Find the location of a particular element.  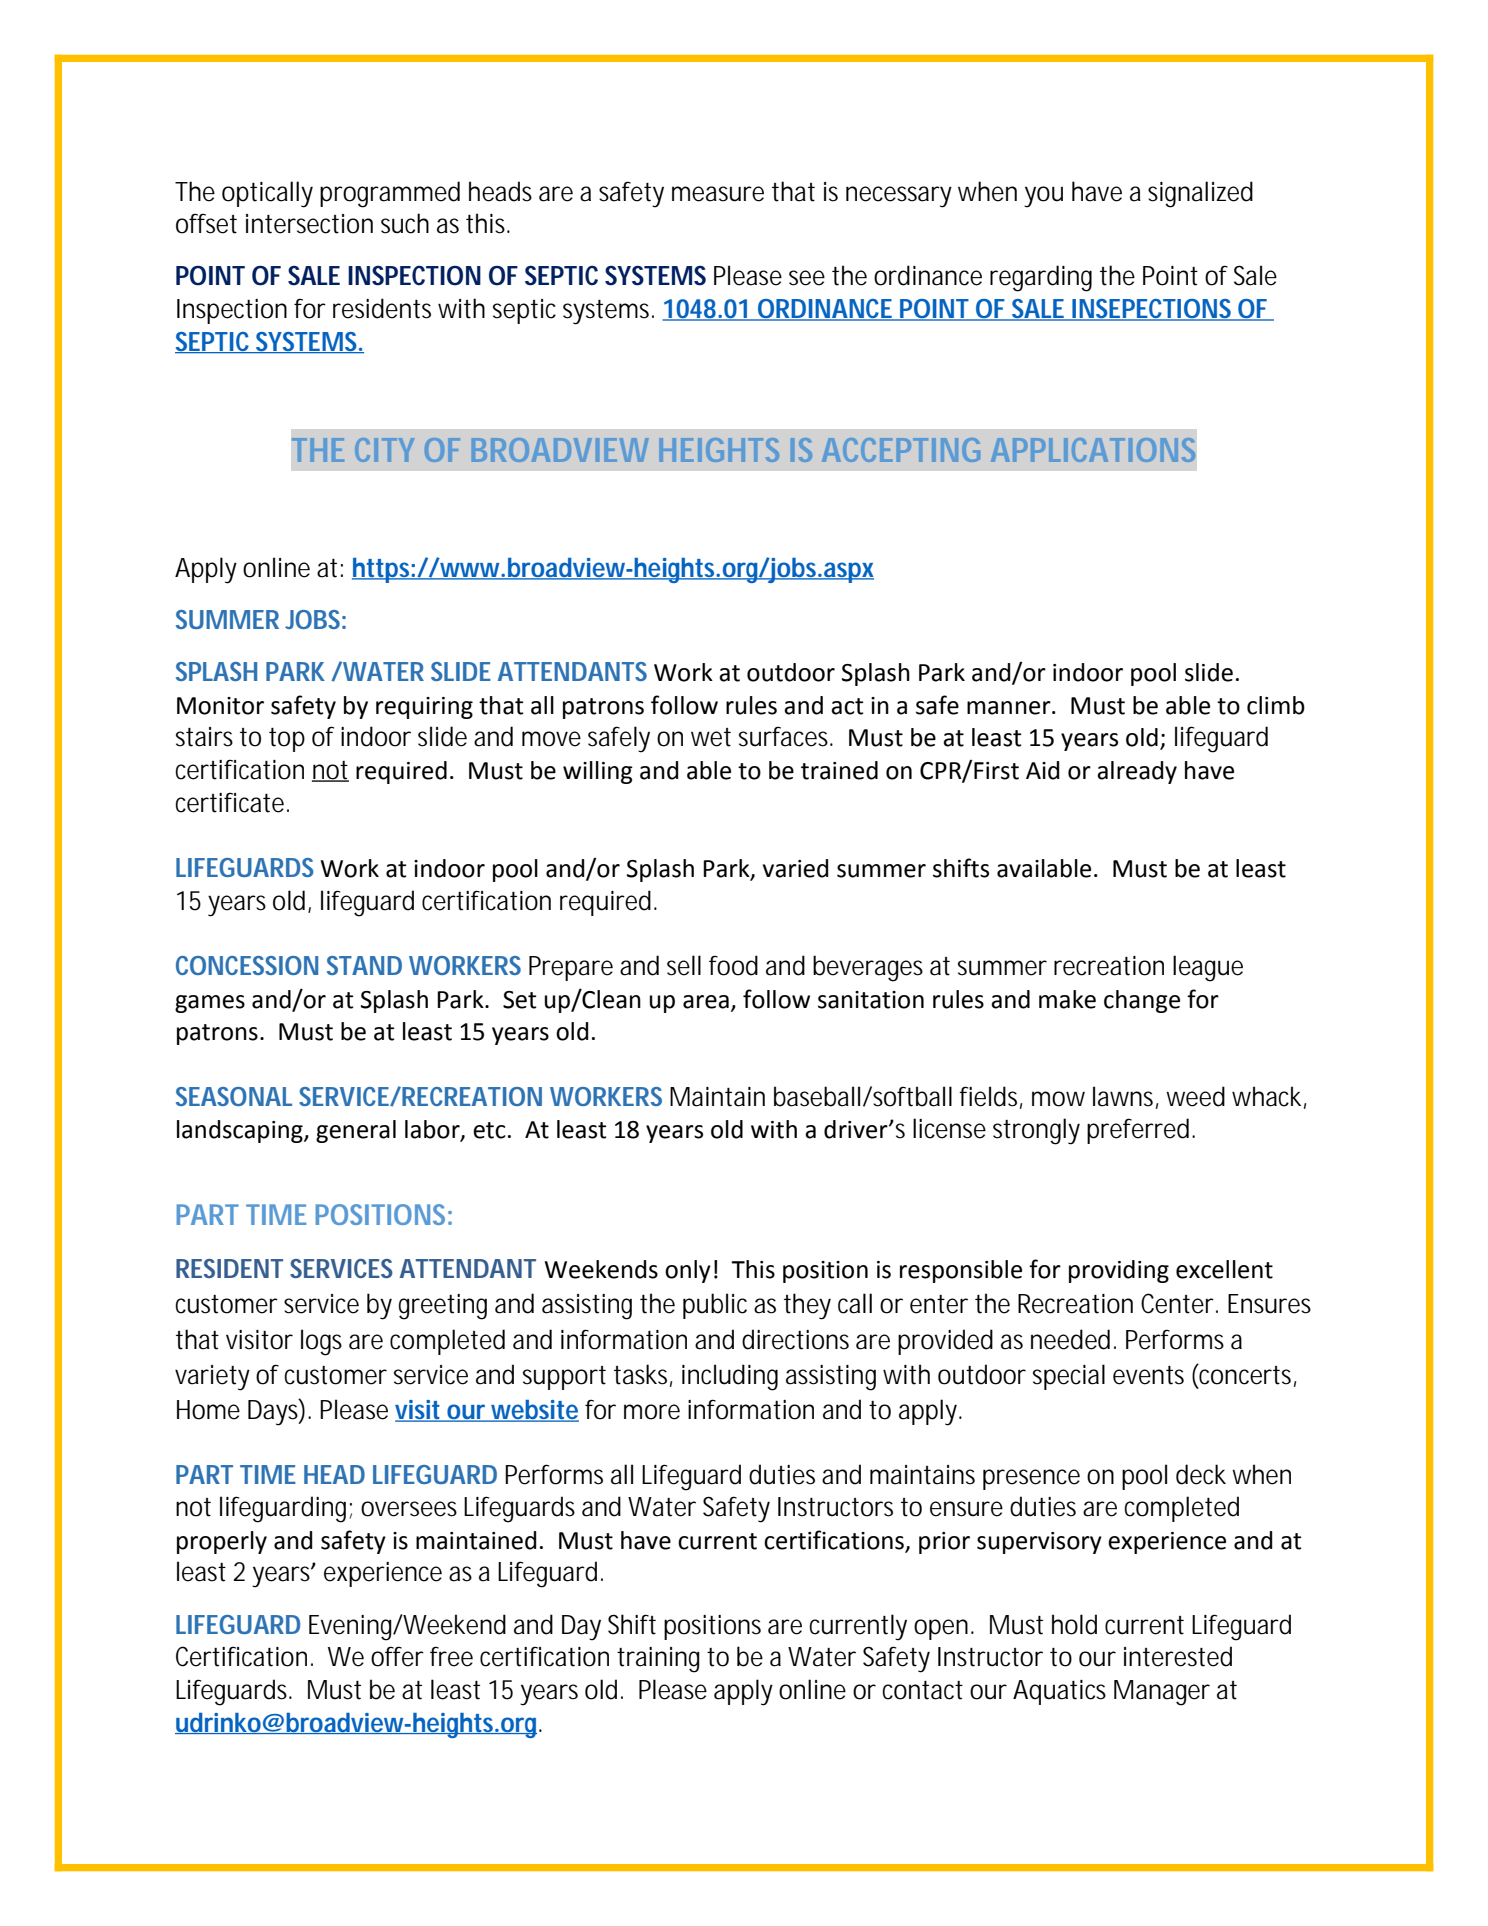

intersection is located at coordinates (309, 224).
